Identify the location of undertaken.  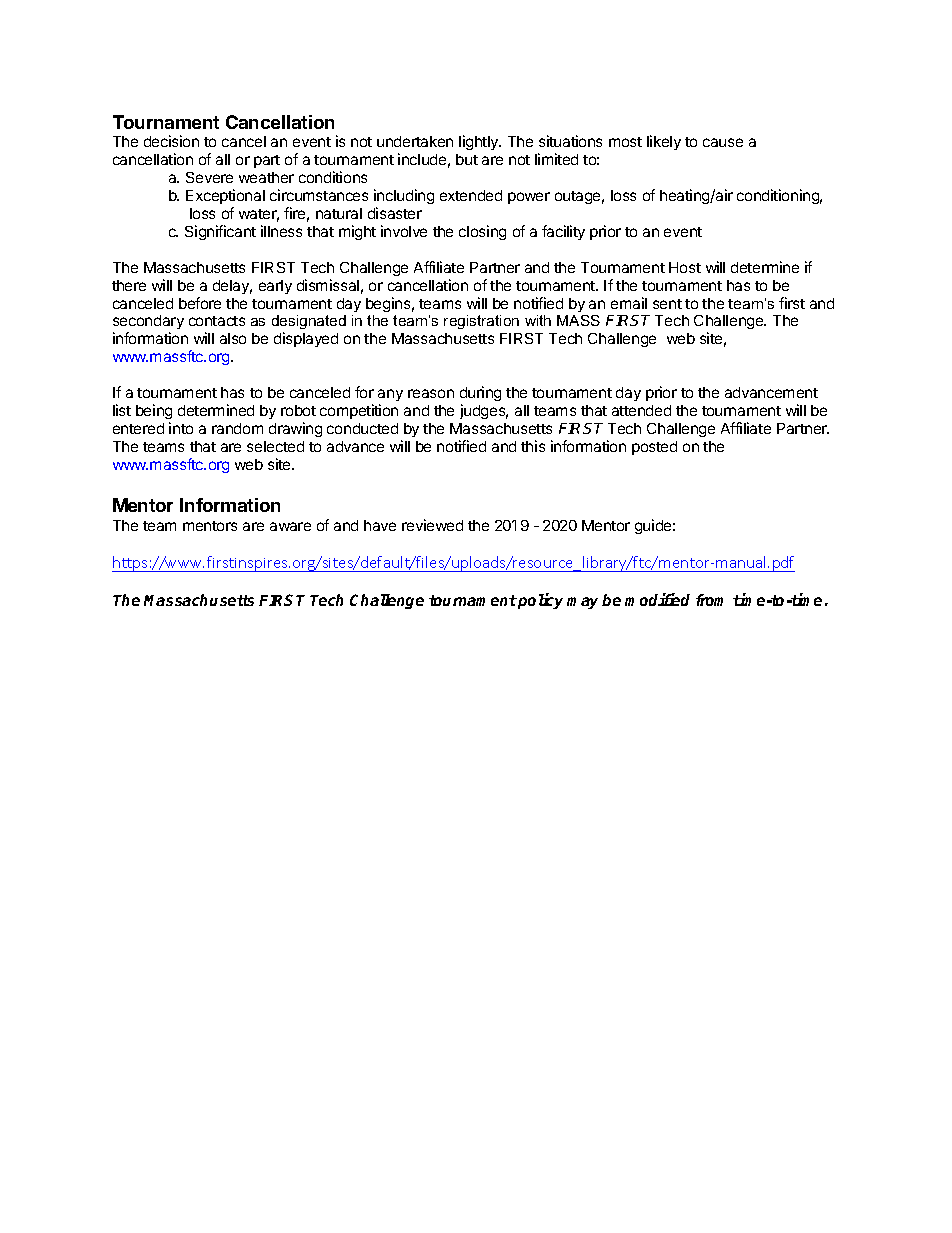
(415, 141).
